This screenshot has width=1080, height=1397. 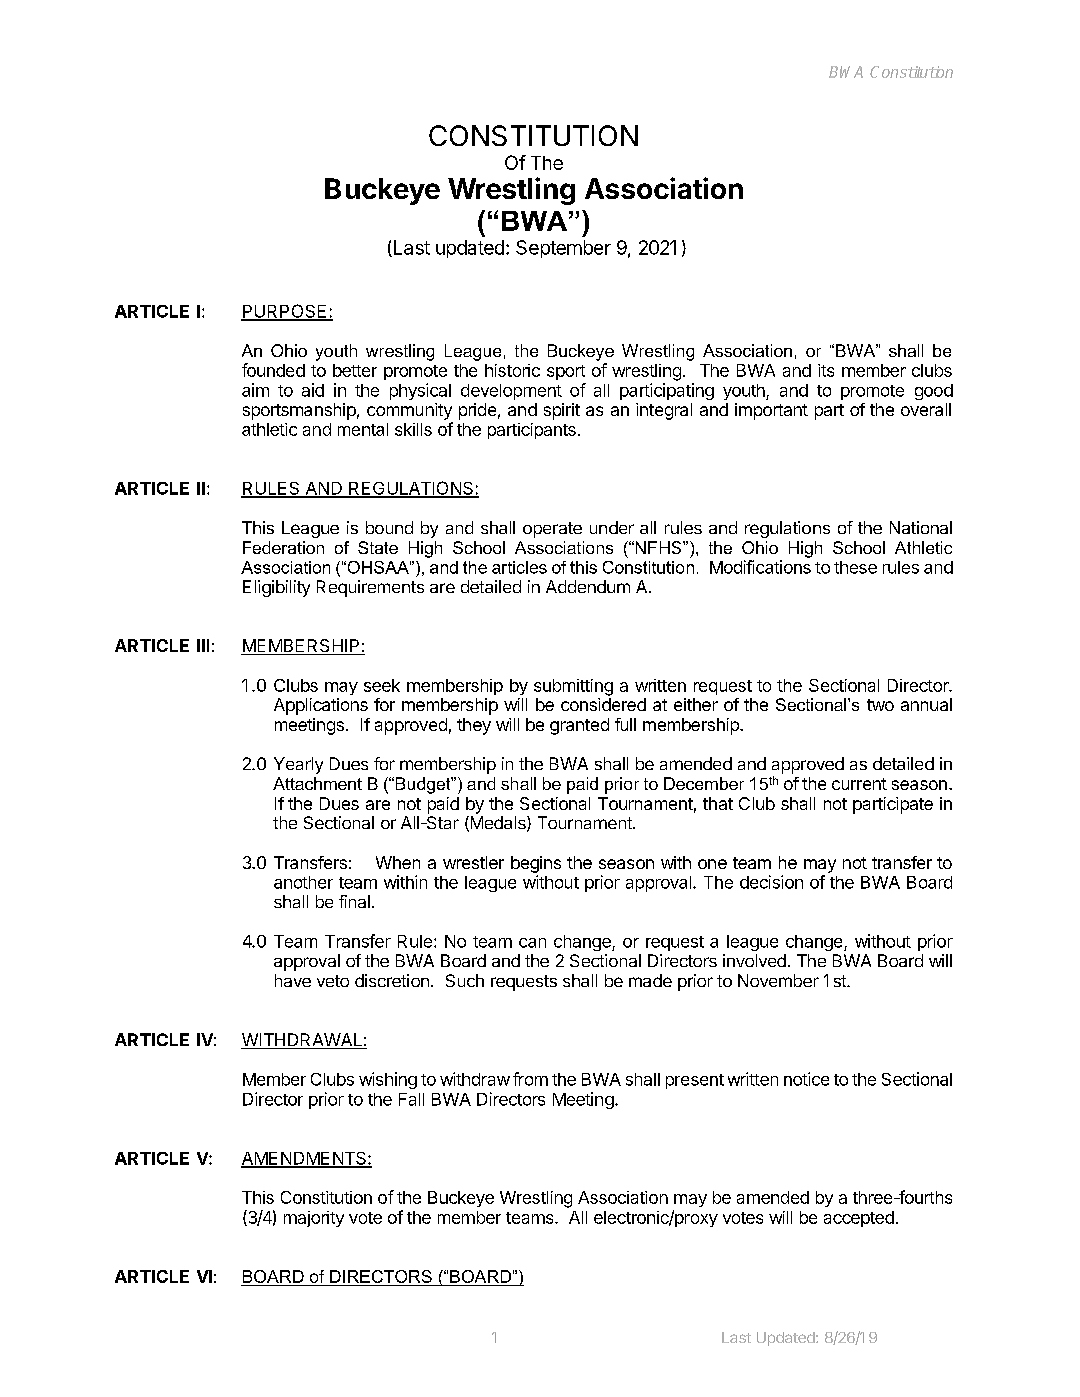 I want to click on these, so click(x=855, y=567).
